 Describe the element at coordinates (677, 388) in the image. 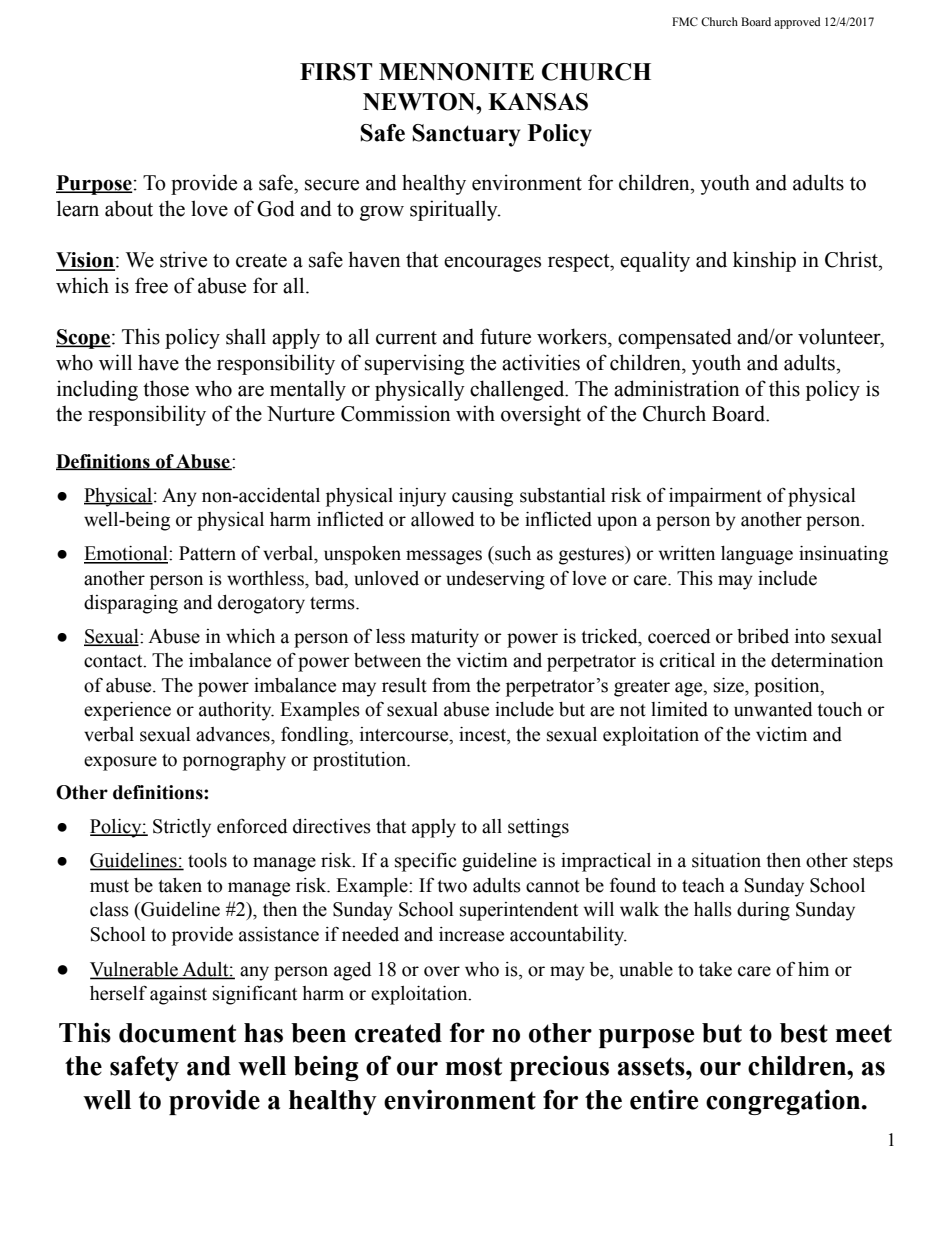

I see `administration` at that location.
